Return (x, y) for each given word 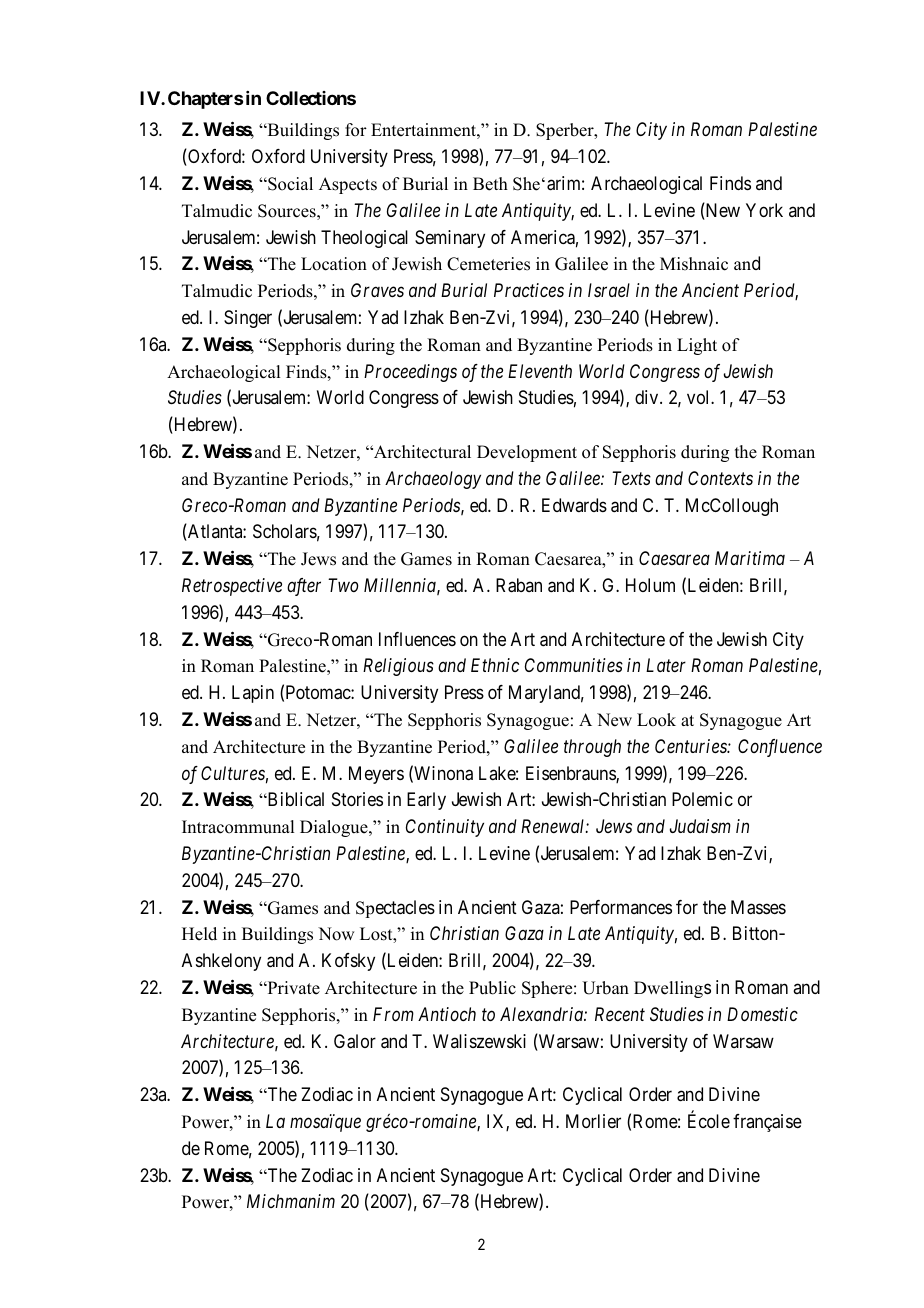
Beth (490, 184)
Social (289, 184)
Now (336, 934)
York (764, 210)
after (304, 587)
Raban (519, 585)
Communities (574, 665)
